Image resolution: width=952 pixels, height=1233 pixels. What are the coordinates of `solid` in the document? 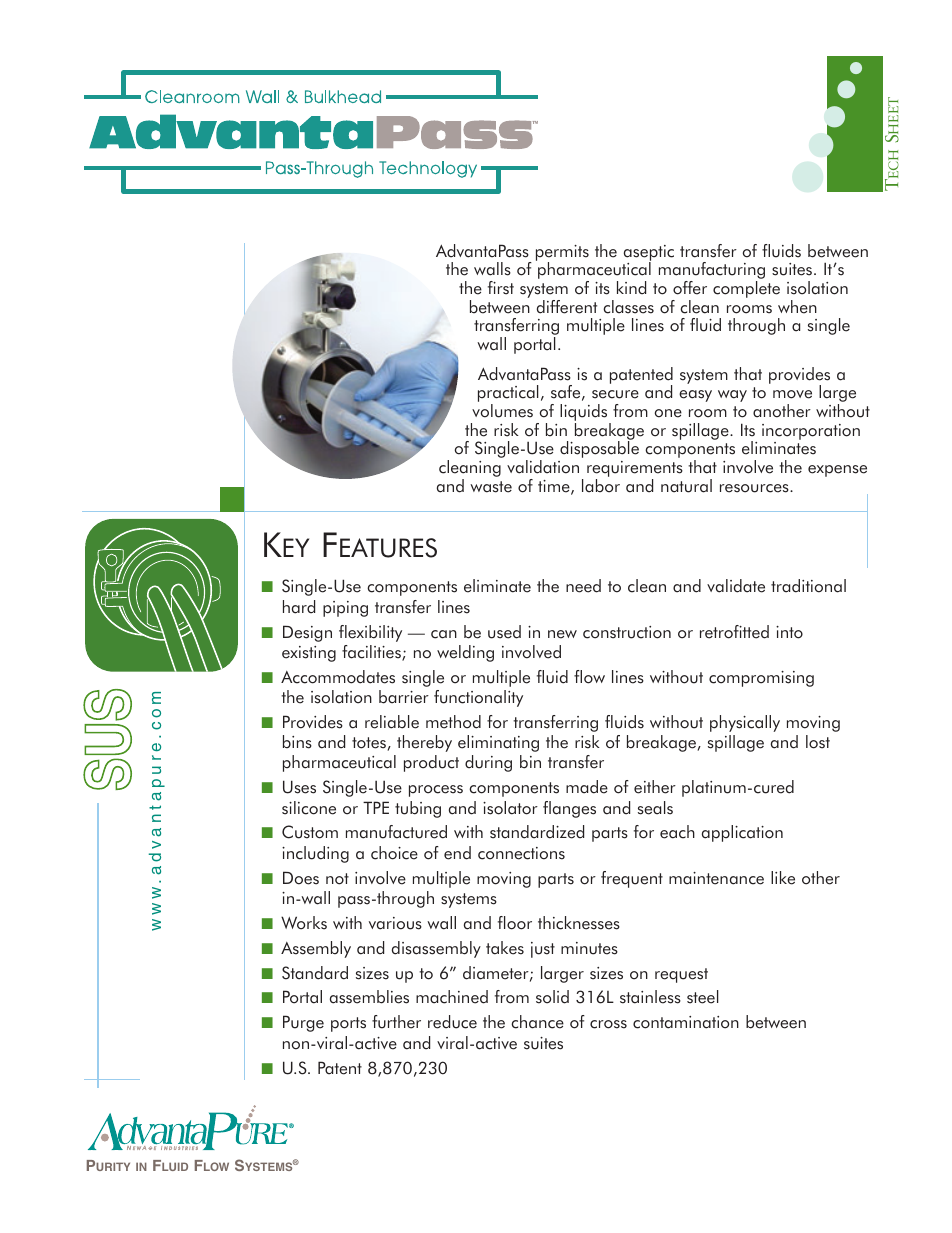 It's located at (552, 997).
